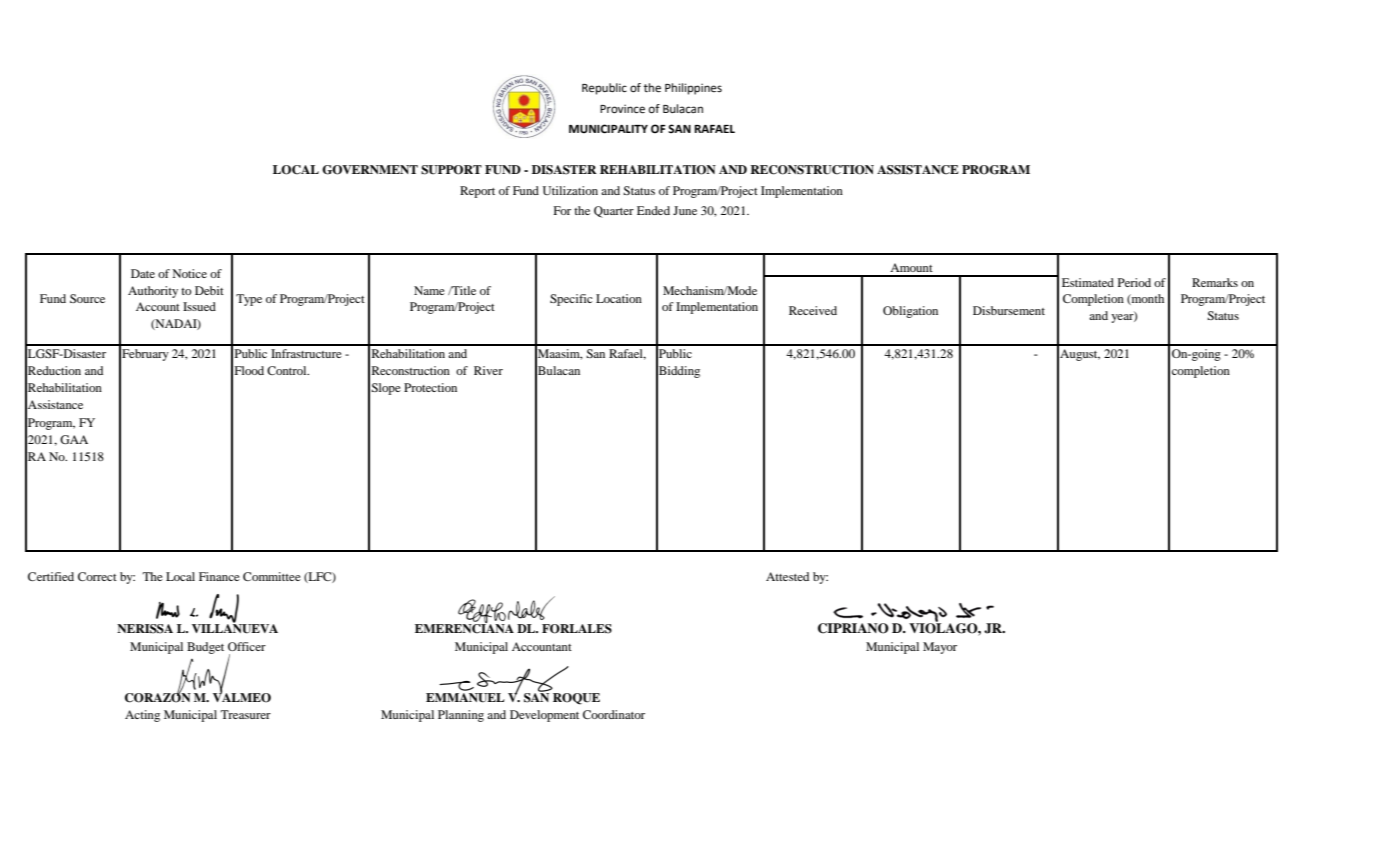 This document has height=850, width=1400. I want to click on ROQUE, so click(576, 699).
